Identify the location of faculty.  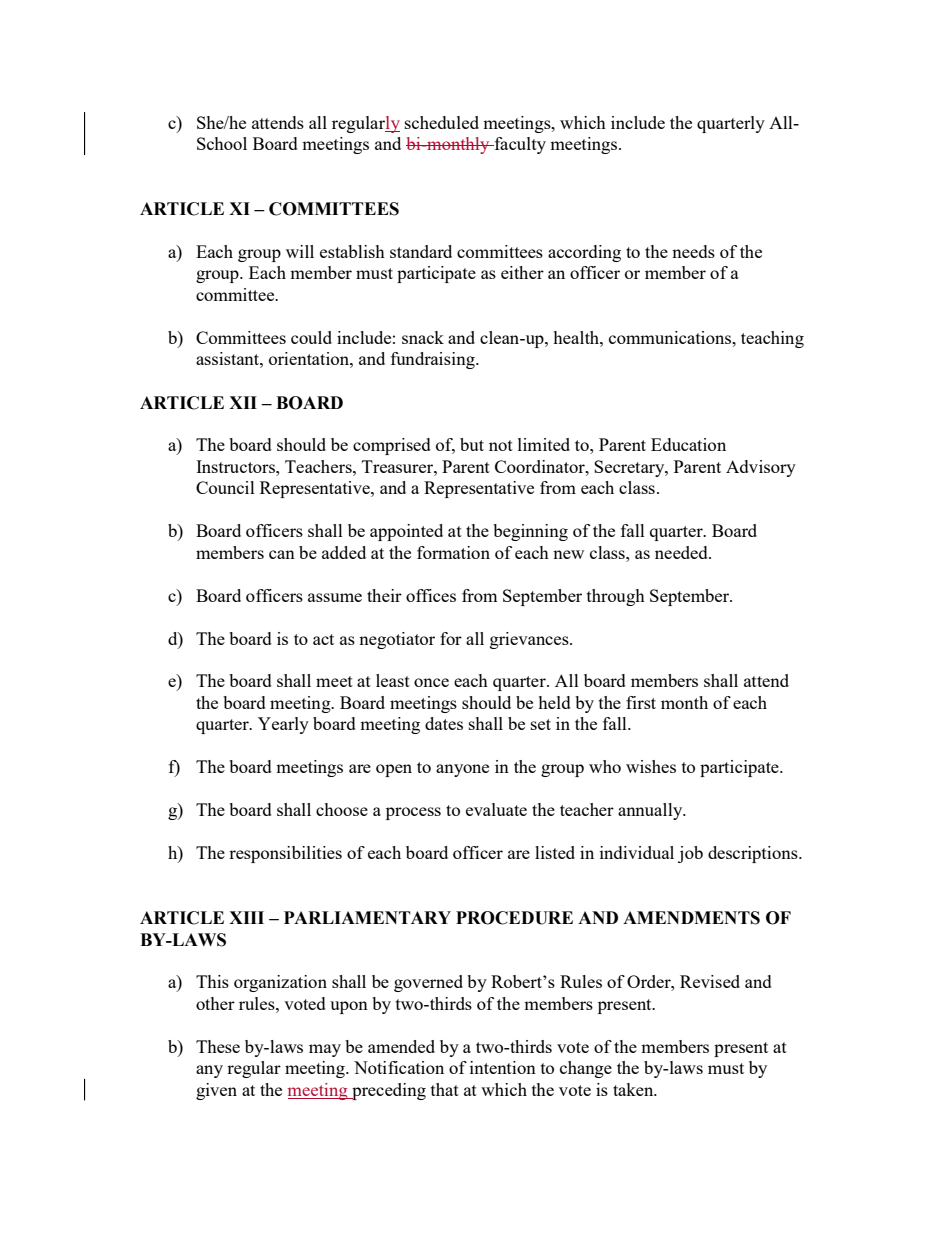
(519, 145).
